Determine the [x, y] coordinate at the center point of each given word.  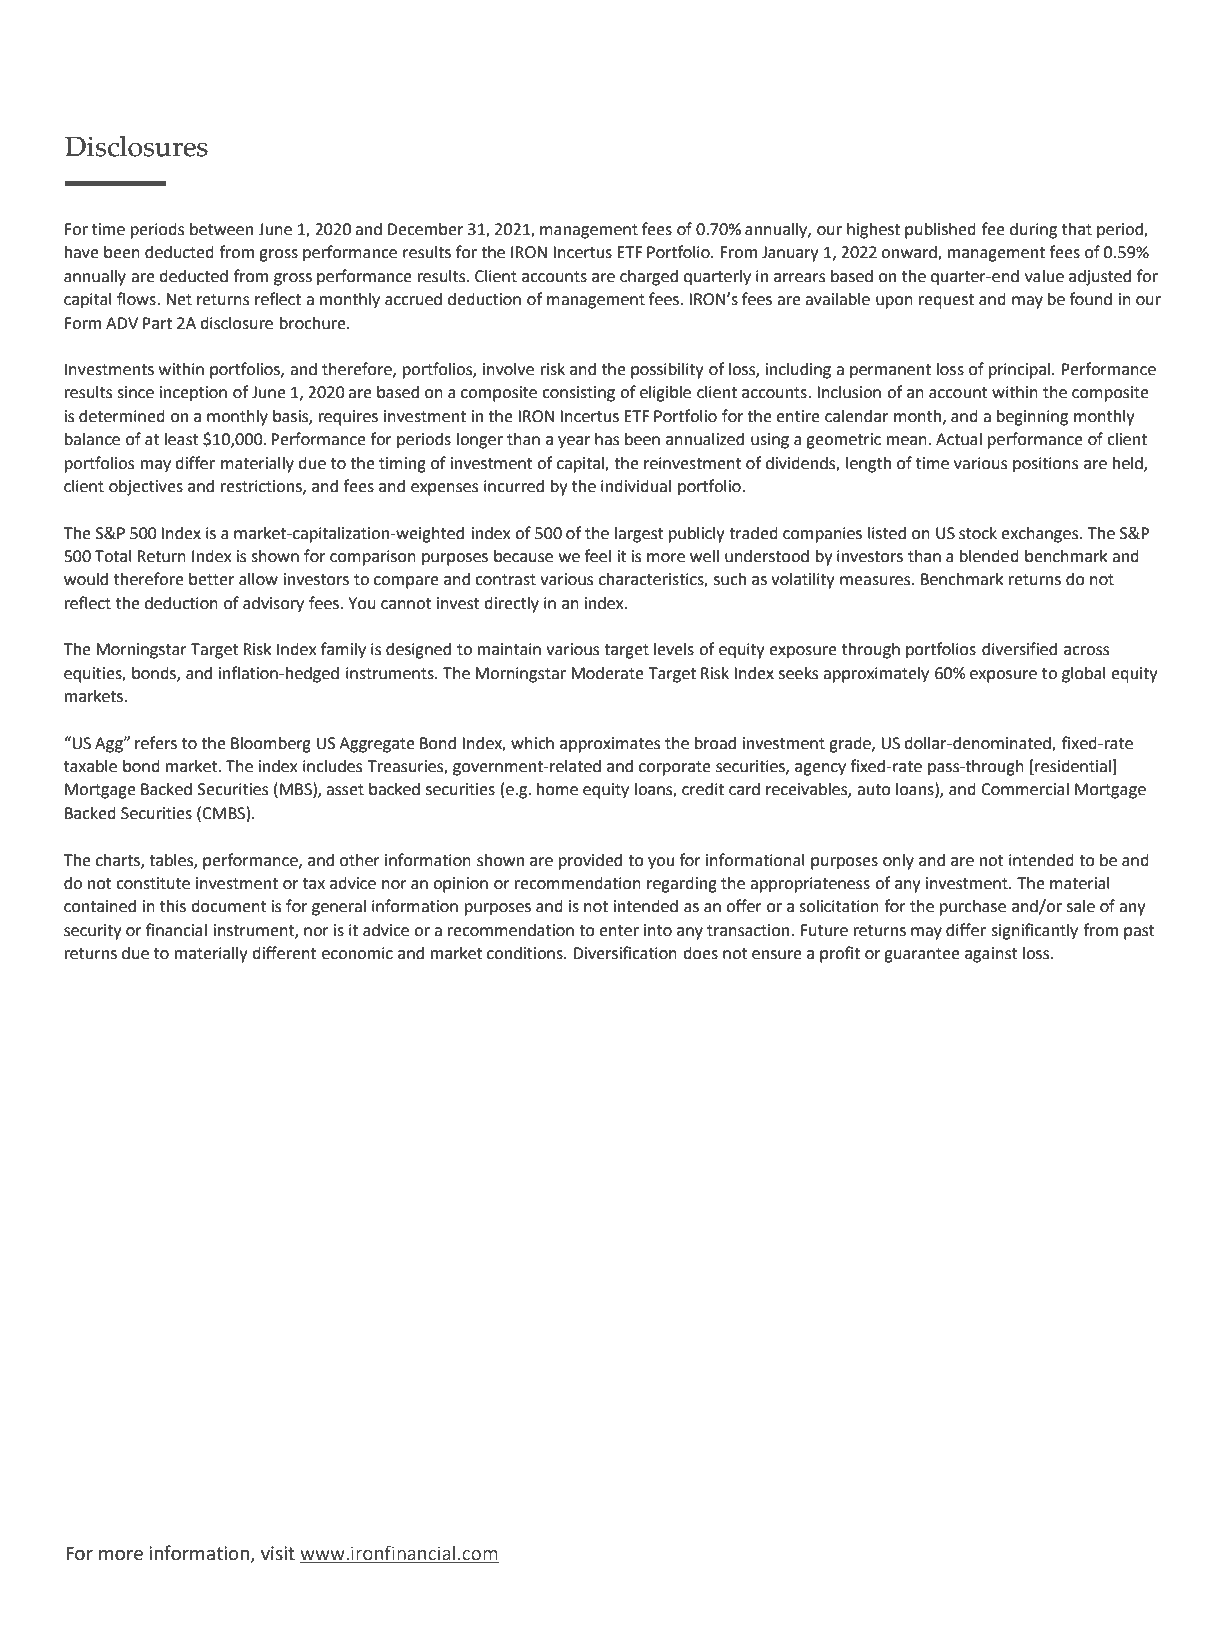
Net [179, 299]
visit [278, 1553]
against [991, 955]
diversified [1019, 649]
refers [156, 743]
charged [649, 277]
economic [357, 953]
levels [674, 649]
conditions [526, 953]
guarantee [922, 955]
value [1044, 276]
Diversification [625, 953]
